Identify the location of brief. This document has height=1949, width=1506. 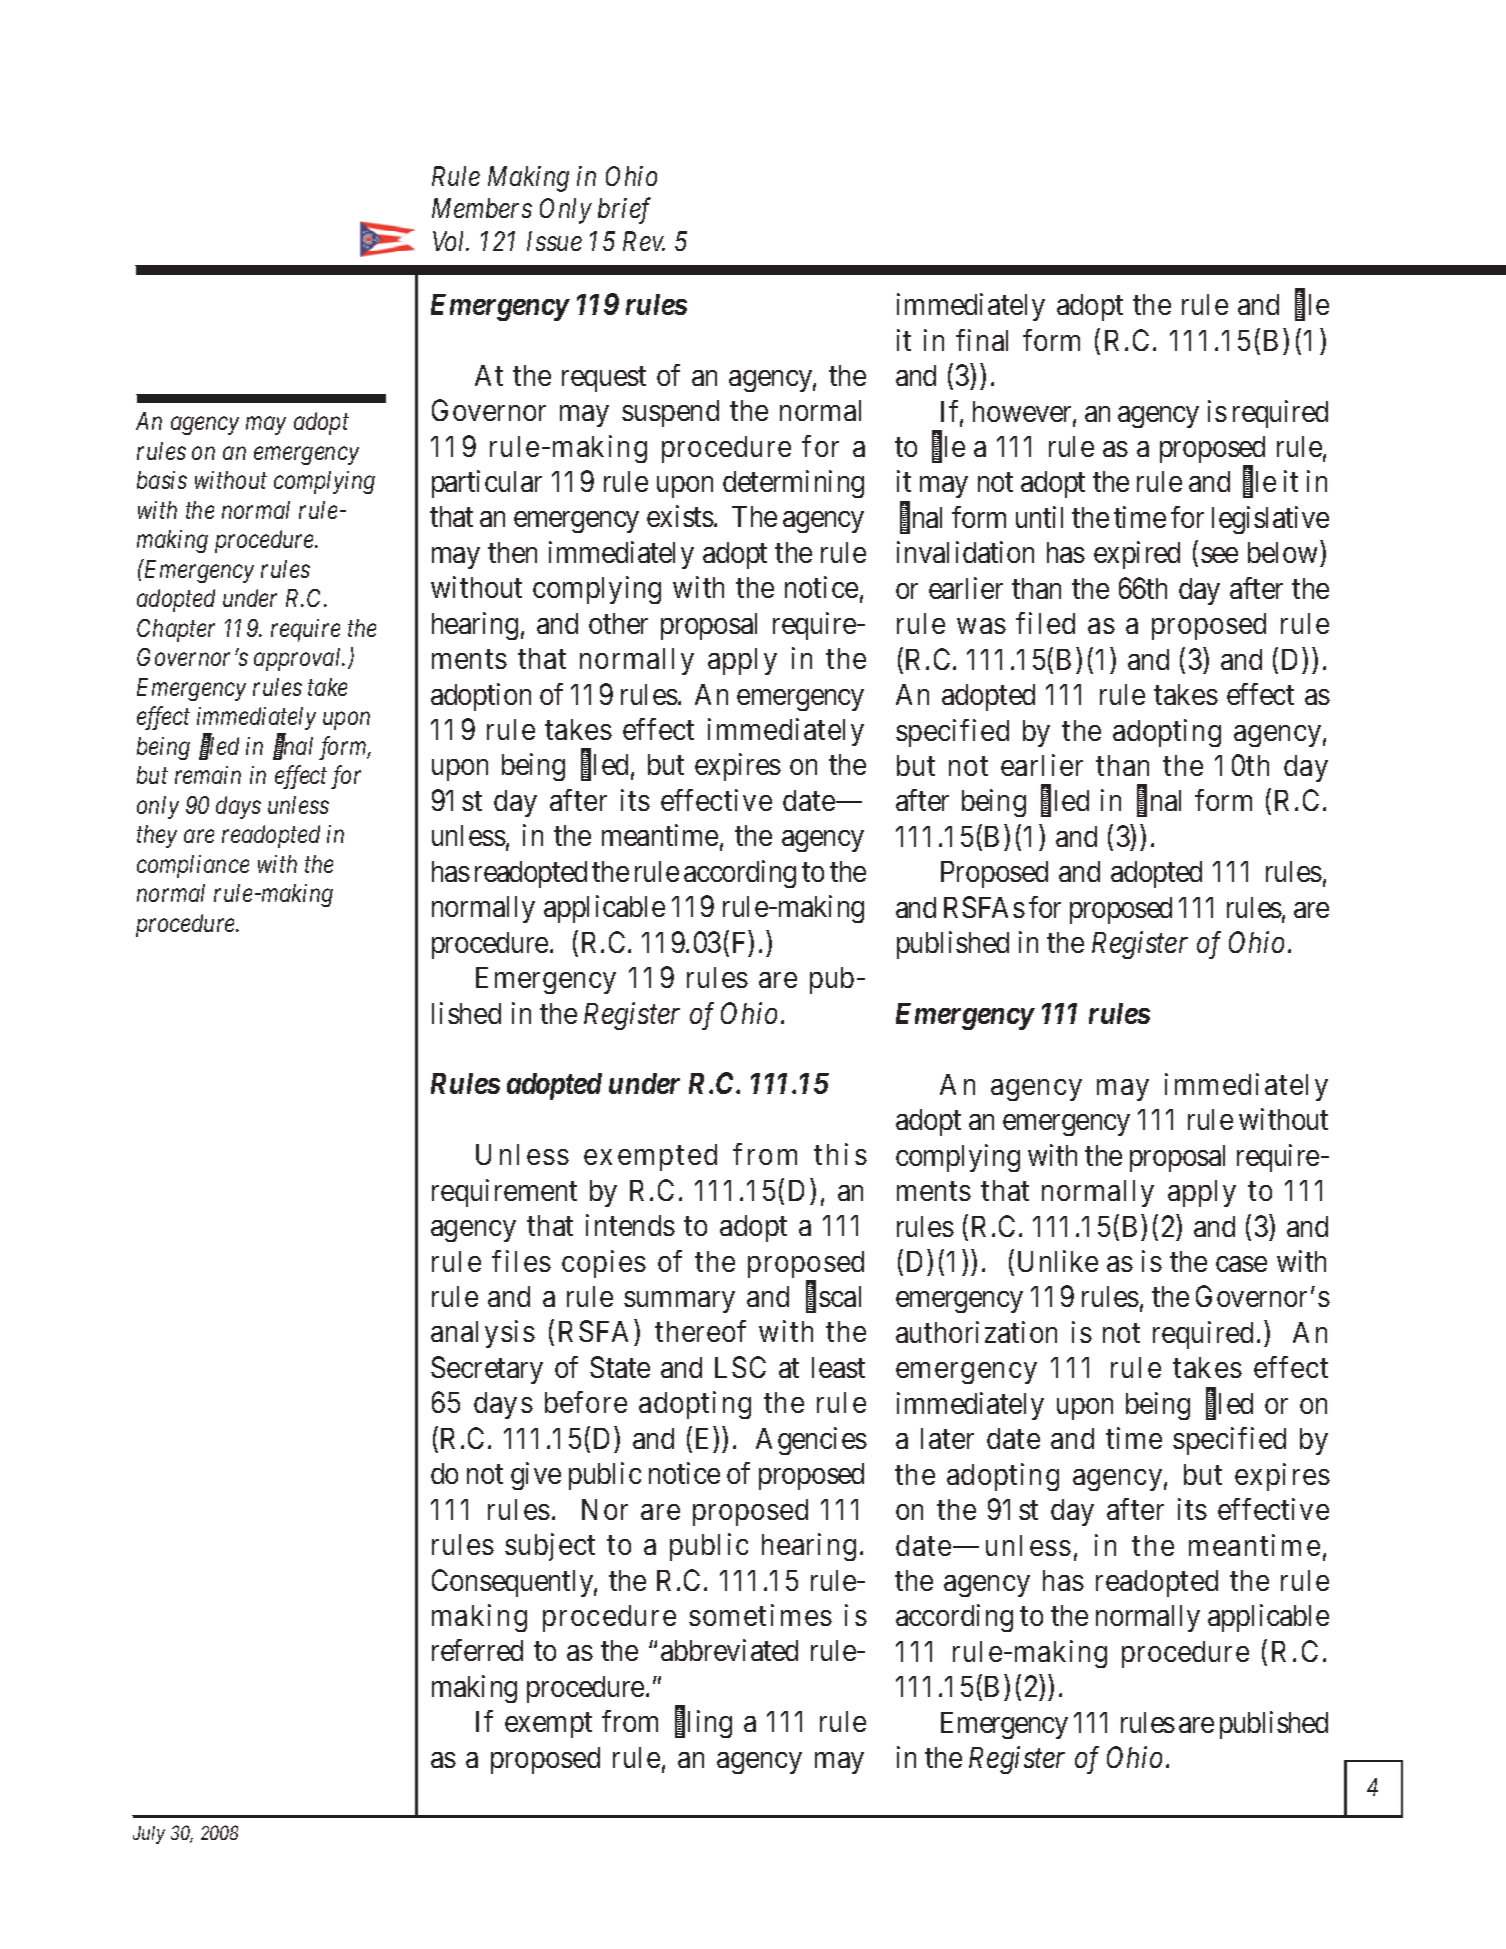
(624, 211).
